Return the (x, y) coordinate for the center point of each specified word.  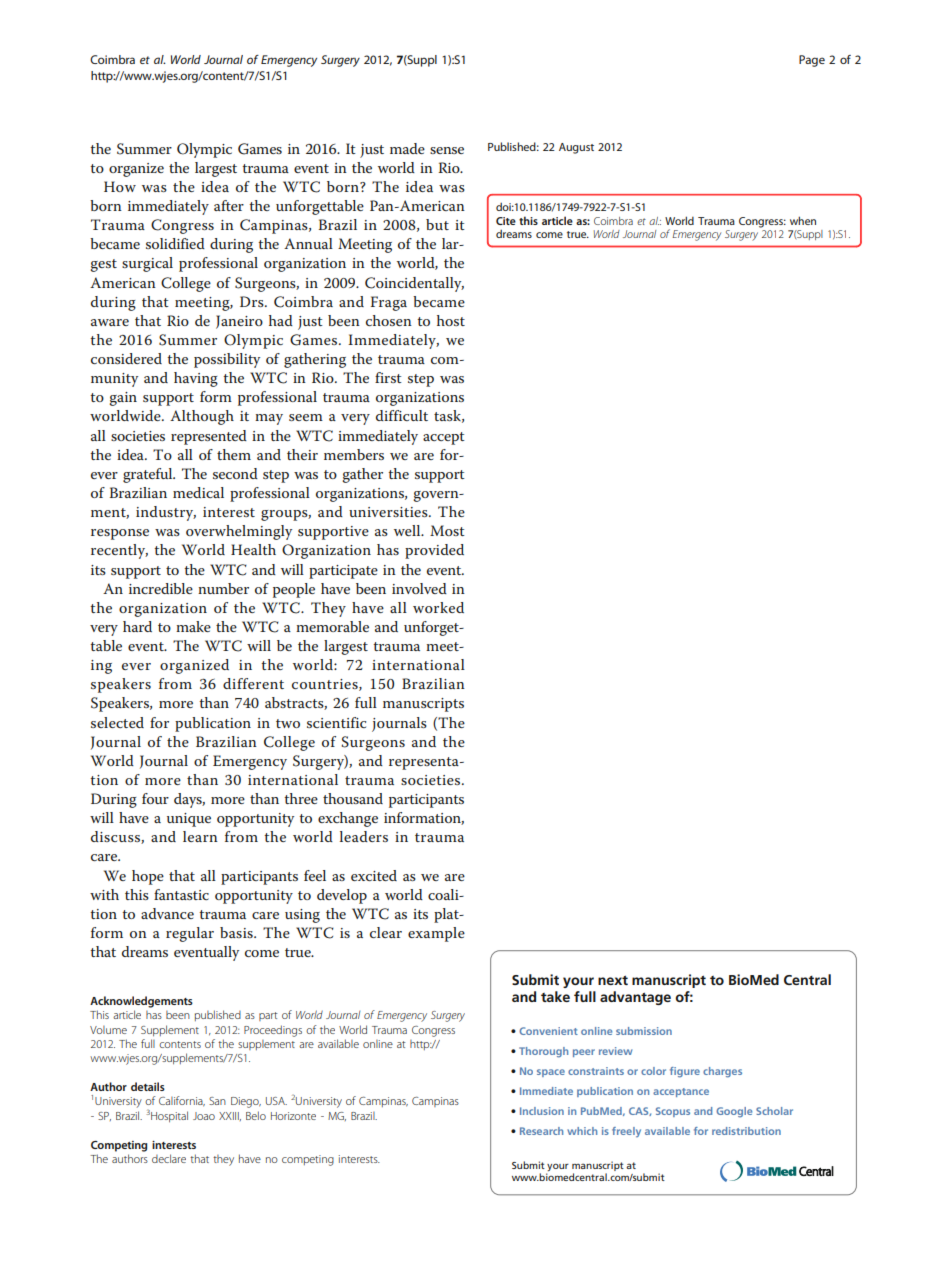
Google (734, 1112)
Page (812, 61)
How (120, 186)
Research (541, 1131)
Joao (204, 1116)
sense (447, 150)
